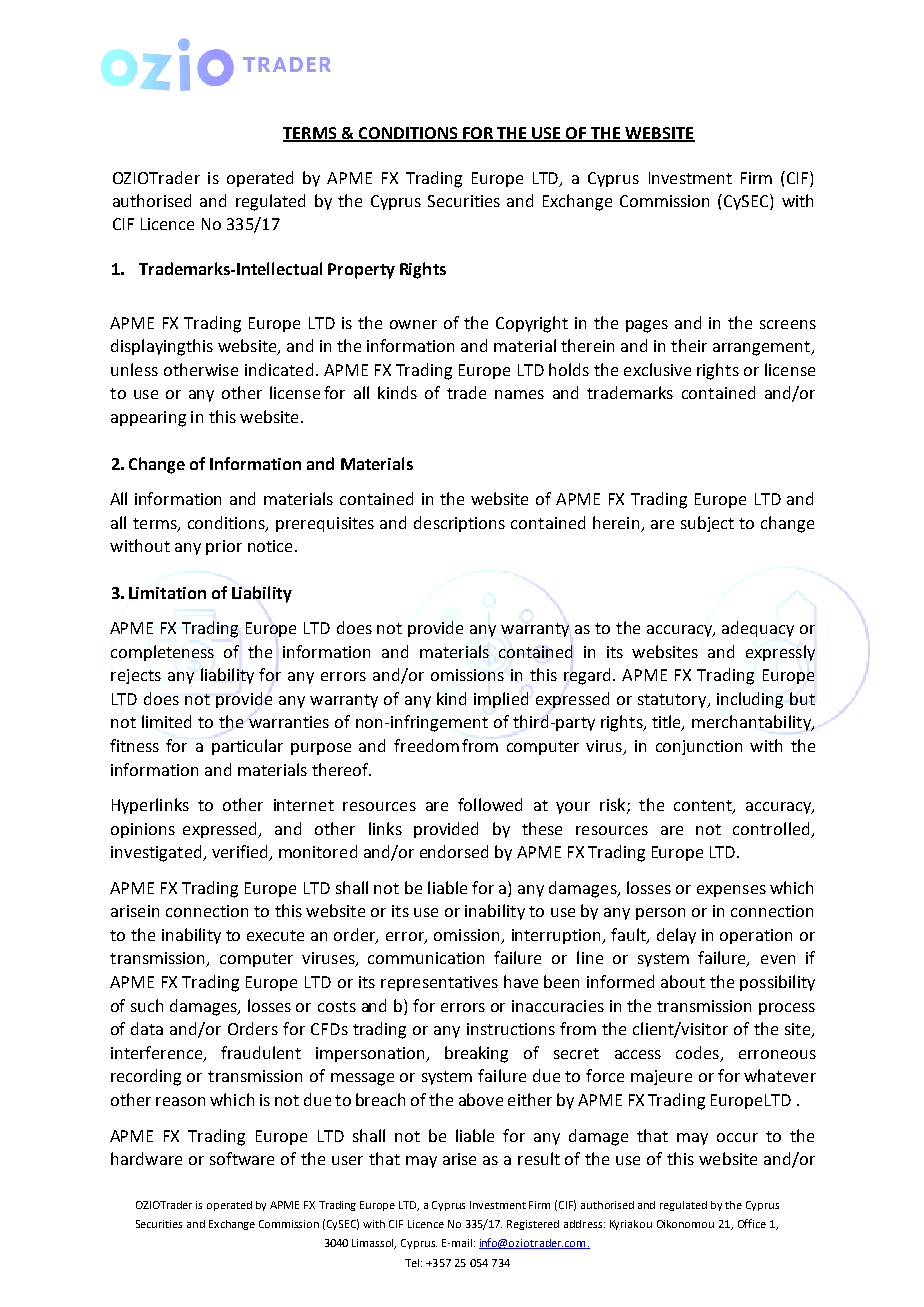  I want to click on indicated, so click(279, 369).
